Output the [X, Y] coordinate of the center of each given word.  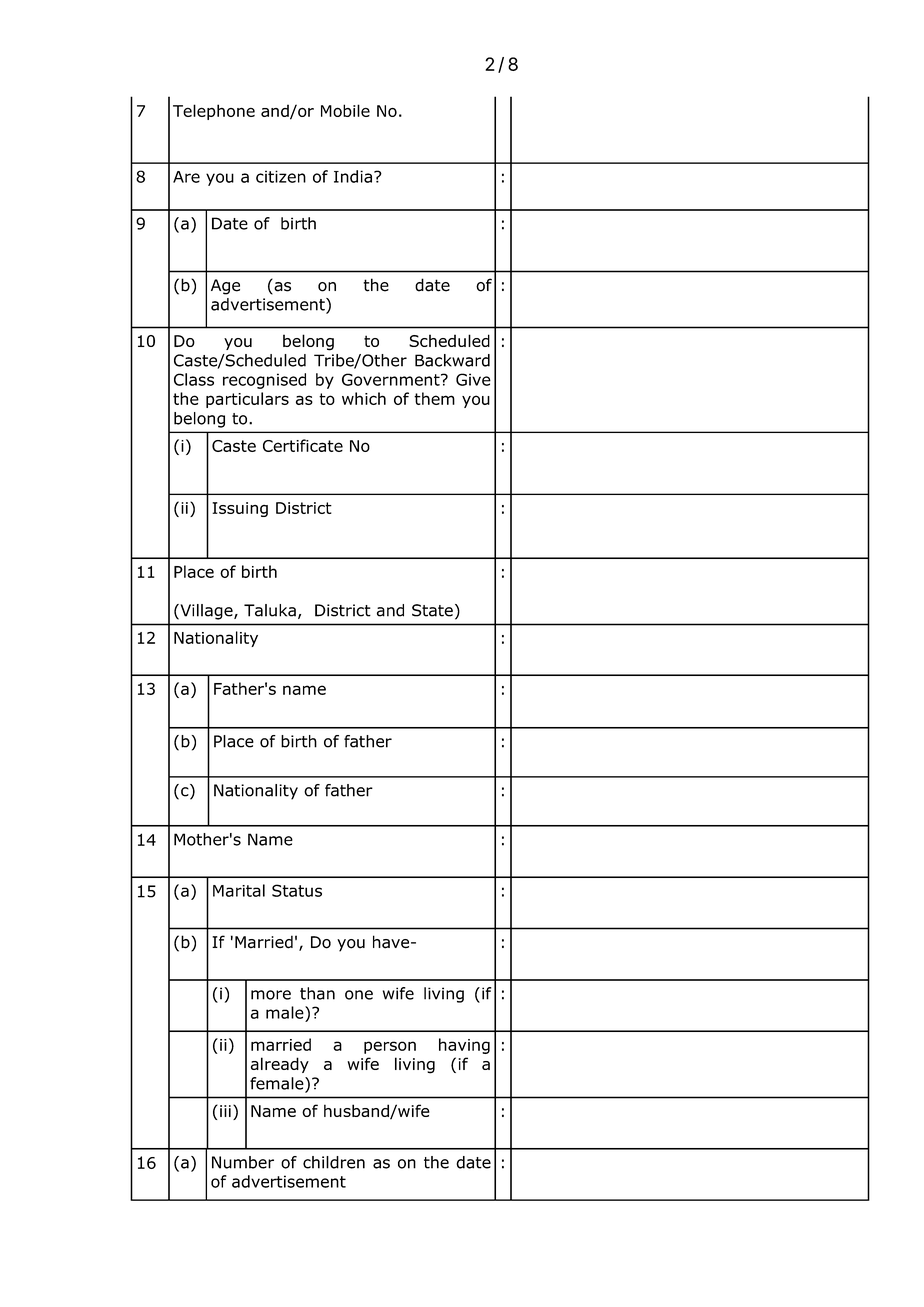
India [353, 176]
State [432, 610]
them [434, 398]
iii [225, 1111]
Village [206, 612]
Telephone [214, 112]
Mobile [345, 110]
